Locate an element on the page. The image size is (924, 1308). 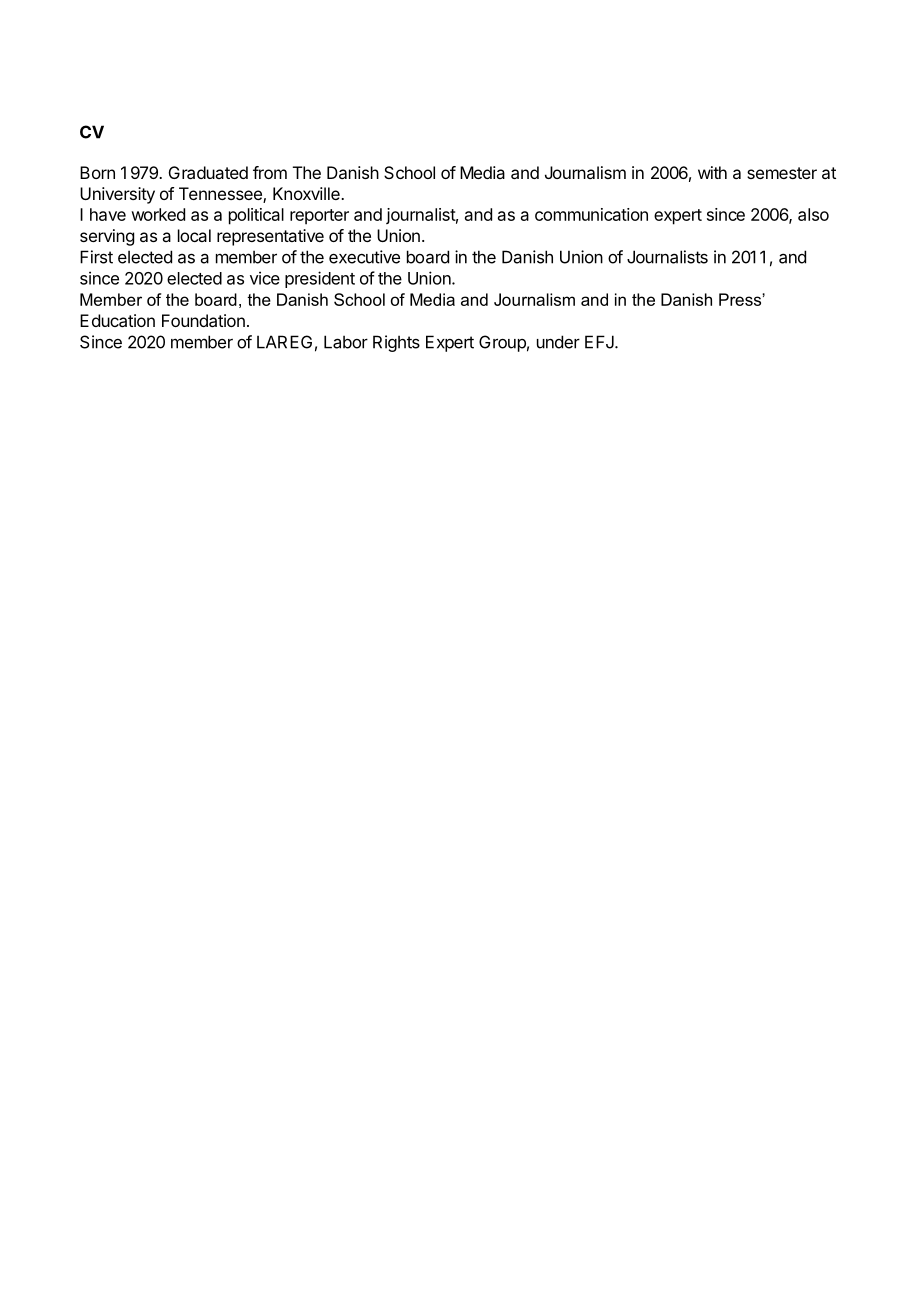
Foundation is located at coordinates (203, 320).
